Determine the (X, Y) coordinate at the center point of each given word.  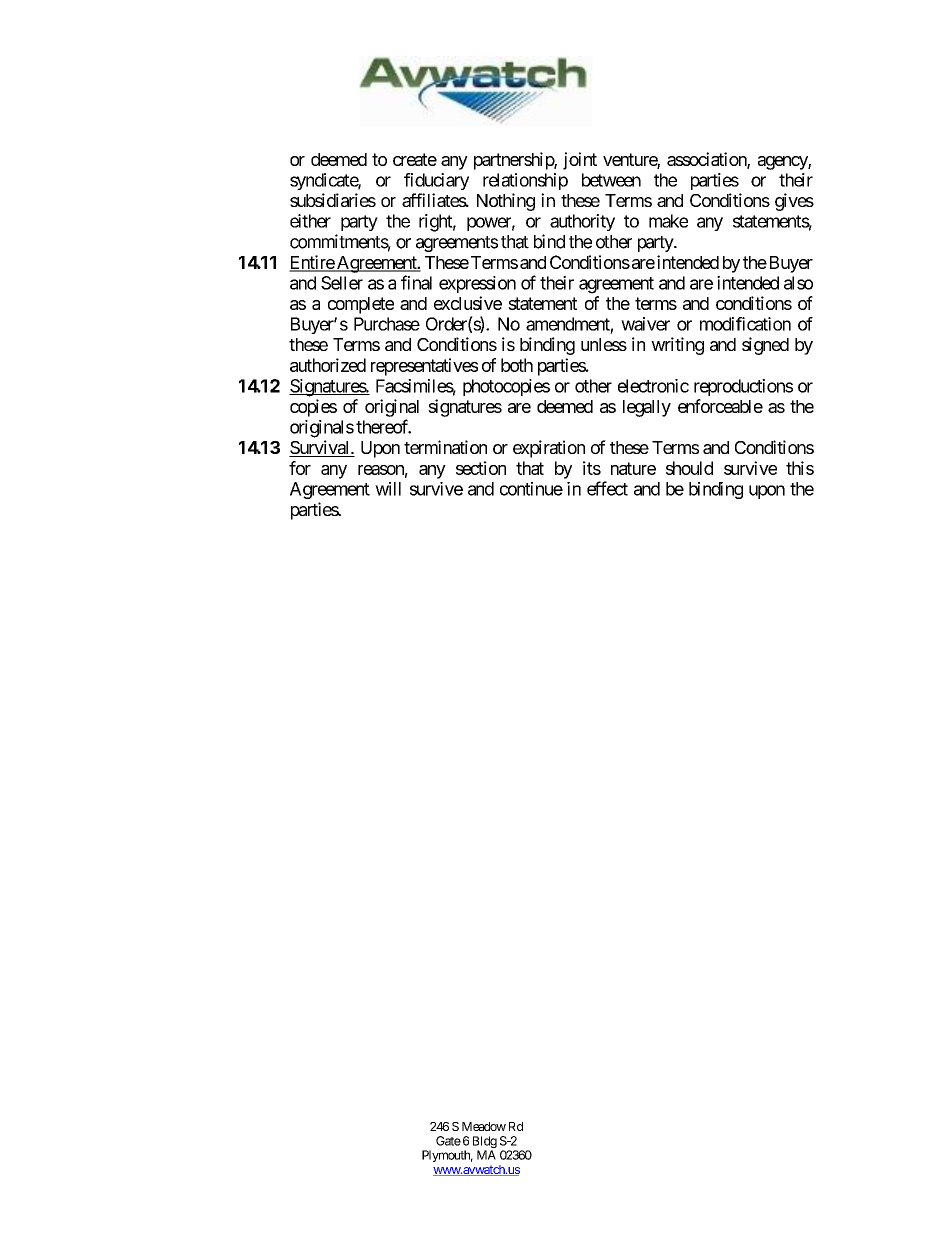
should (689, 468)
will (388, 489)
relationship (525, 181)
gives (794, 202)
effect (607, 488)
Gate (448, 1141)
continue (531, 489)
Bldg (485, 1143)
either (310, 221)
